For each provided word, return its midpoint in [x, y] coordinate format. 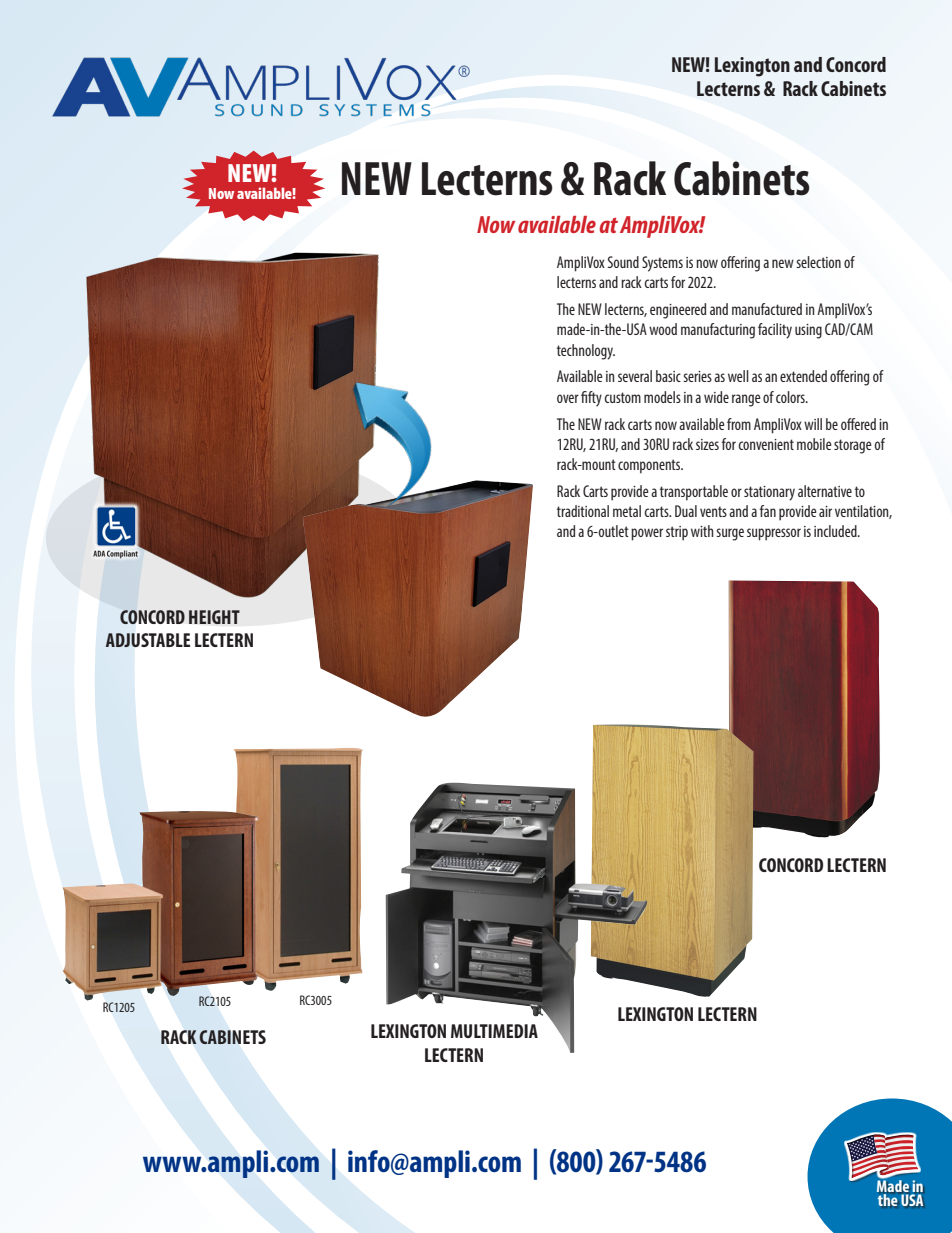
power [647, 534]
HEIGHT [214, 617]
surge [730, 534]
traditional [583, 511]
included [836, 531]
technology [586, 352]
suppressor [774, 534]
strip [677, 533]
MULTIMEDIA [494, 1031]
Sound [623, 262]
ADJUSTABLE [147, 640]
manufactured [767, 309]
